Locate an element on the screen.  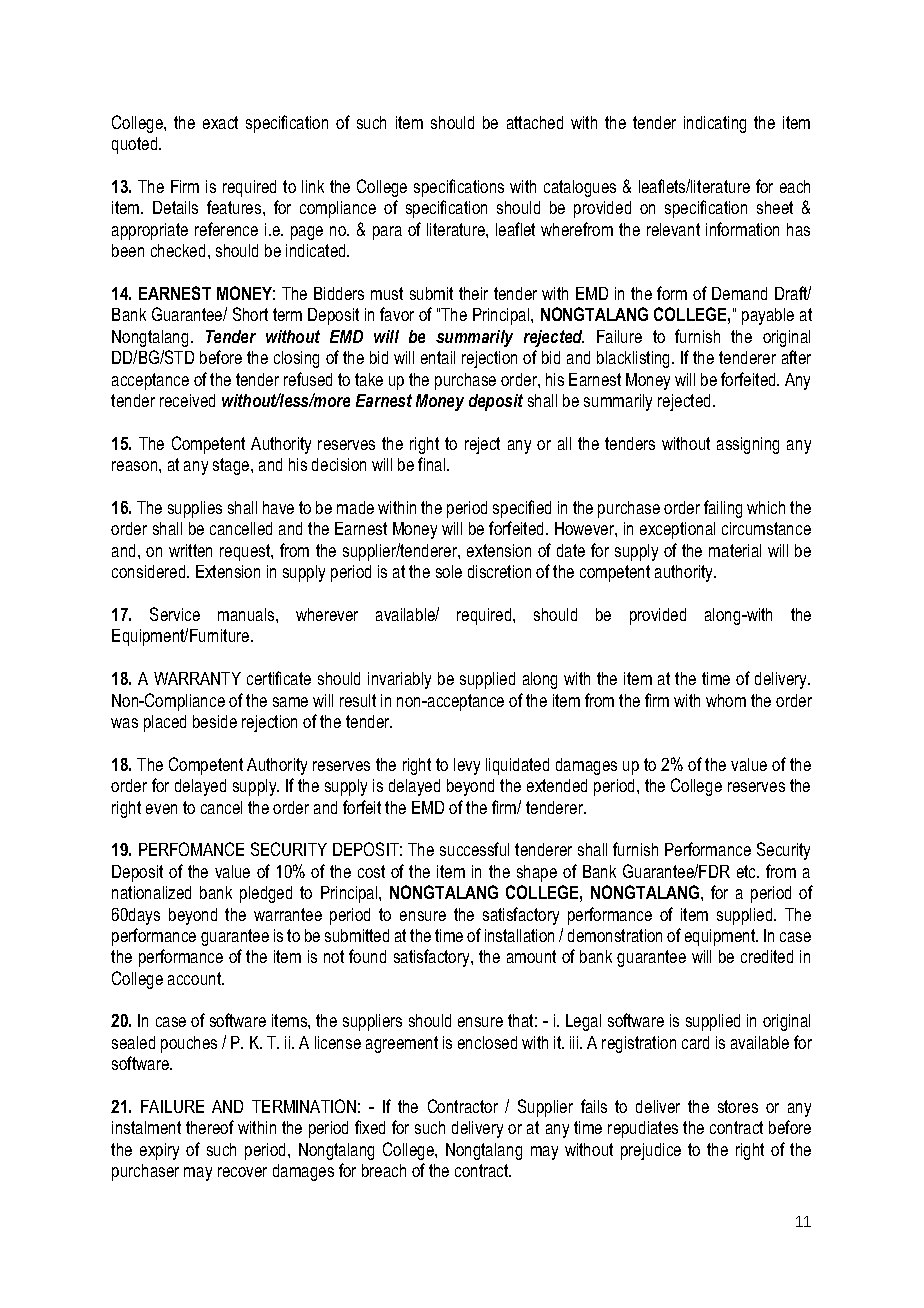
WARRANTY is located at coordinates (197, 678).
